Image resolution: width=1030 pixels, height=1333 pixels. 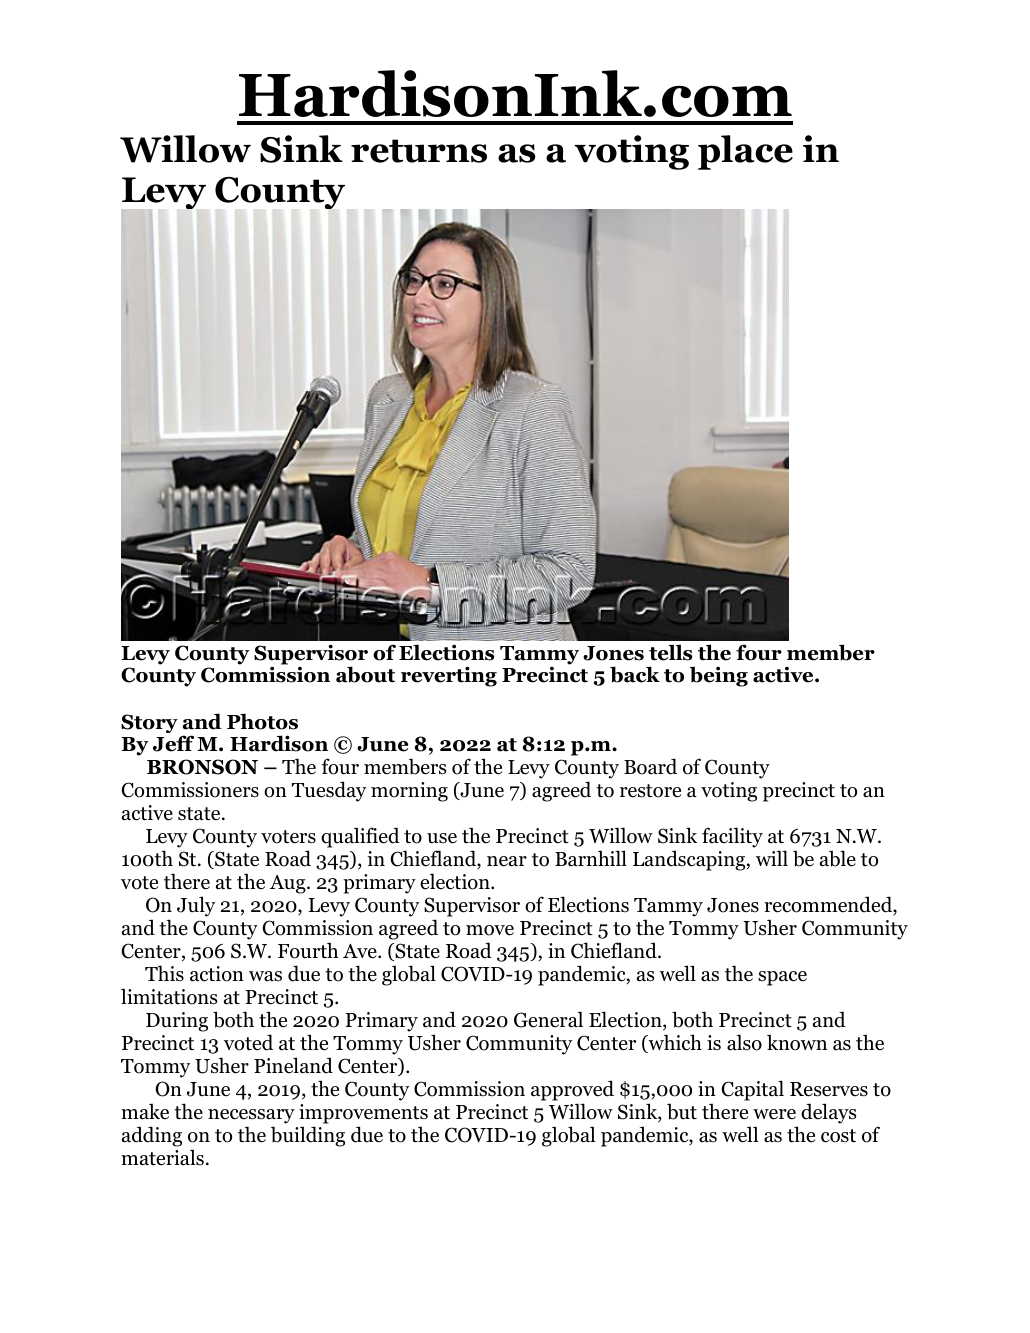 I want to click on back, so click(x=635, y=674).
